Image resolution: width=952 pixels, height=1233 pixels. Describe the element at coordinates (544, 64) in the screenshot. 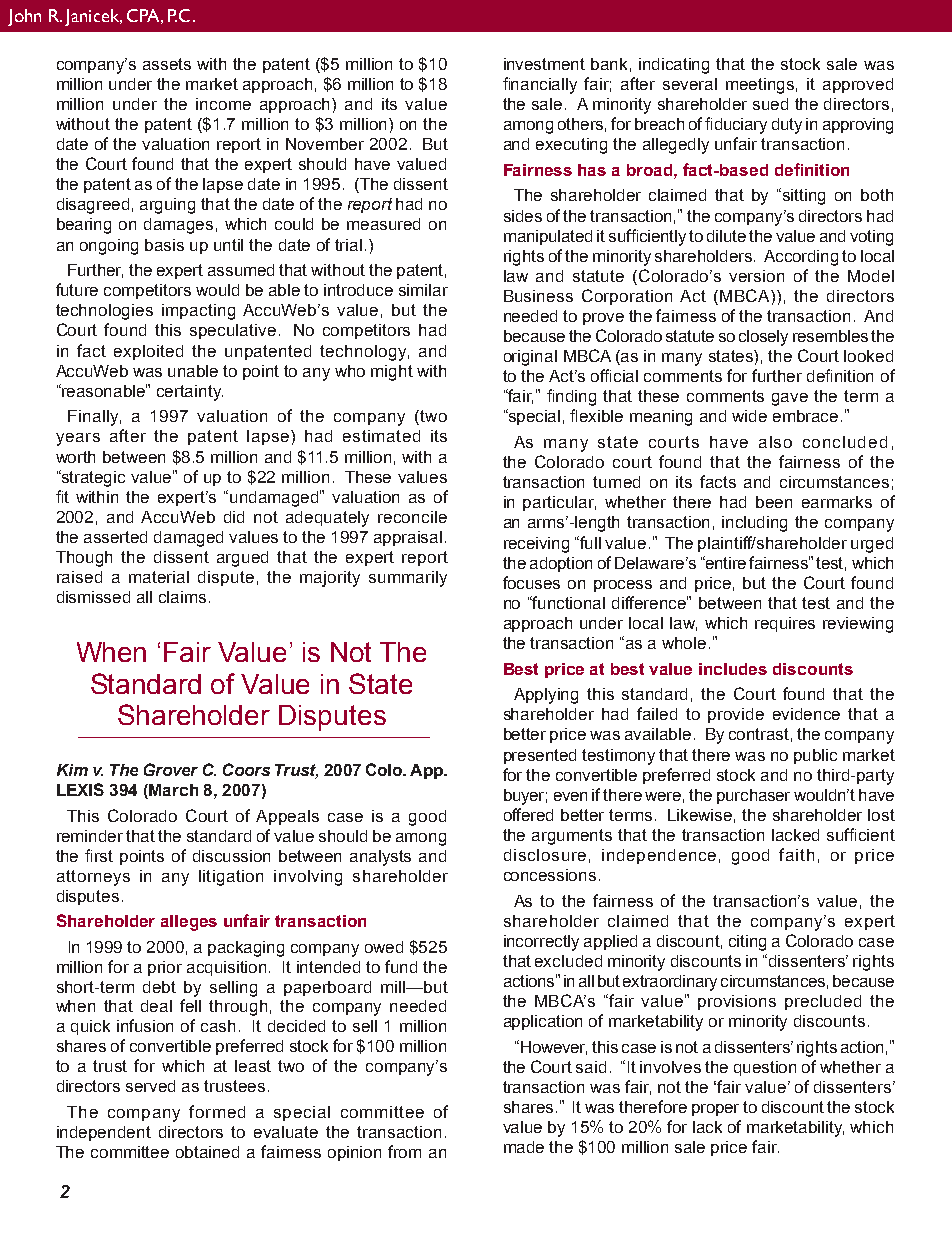

I see `investment` at that location.
